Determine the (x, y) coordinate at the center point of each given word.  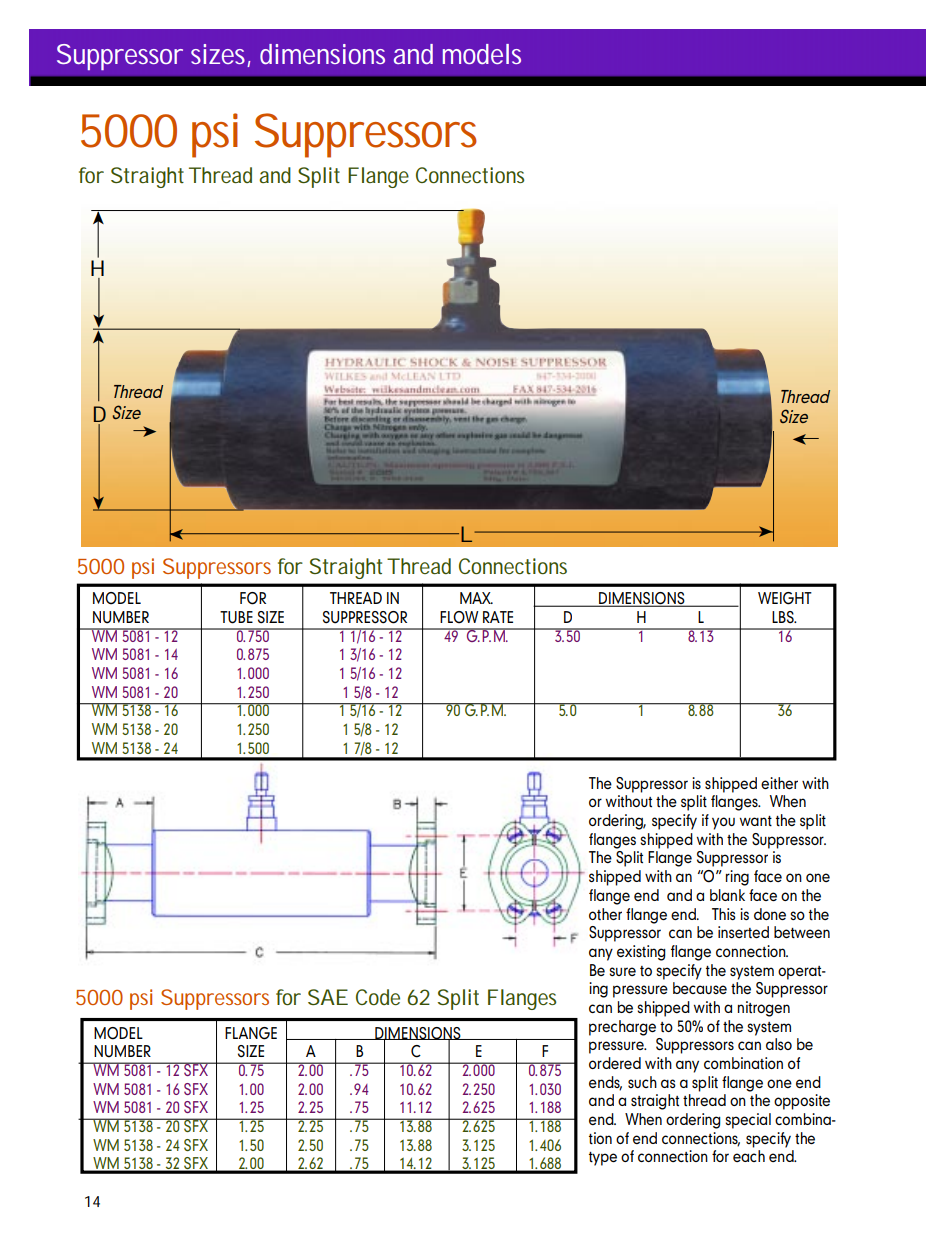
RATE (498, 617)
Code (378, 997)
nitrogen (764, 1009)
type (603, 1159)
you (723, 823)
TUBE (236, 617)
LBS (784, 617)
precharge (622, 1028)
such (642, 1082)
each (749, 1156)
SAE (328, 997)
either (779, 783)
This (724, 914)
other (605, 914)
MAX (476, 598)
